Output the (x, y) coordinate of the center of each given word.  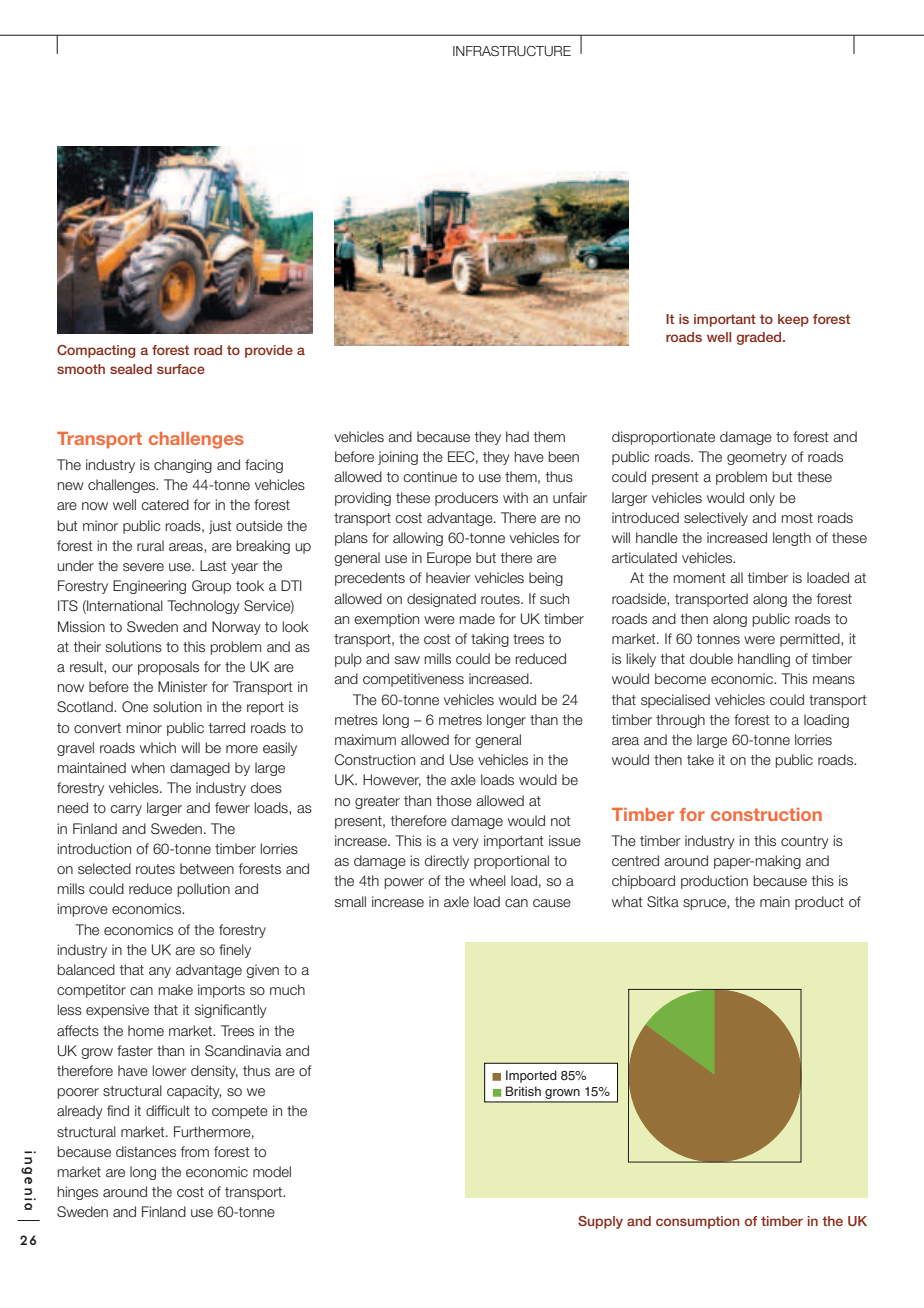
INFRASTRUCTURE (512, 51)
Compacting (96, 351)
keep (793, 320)
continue (430, 477)
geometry (757, 458)
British (523, 1091)
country (805, 842)
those (454, 800)
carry (126, 810)
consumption (698, 1222)
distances (146, 1152)
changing (183, 466)
